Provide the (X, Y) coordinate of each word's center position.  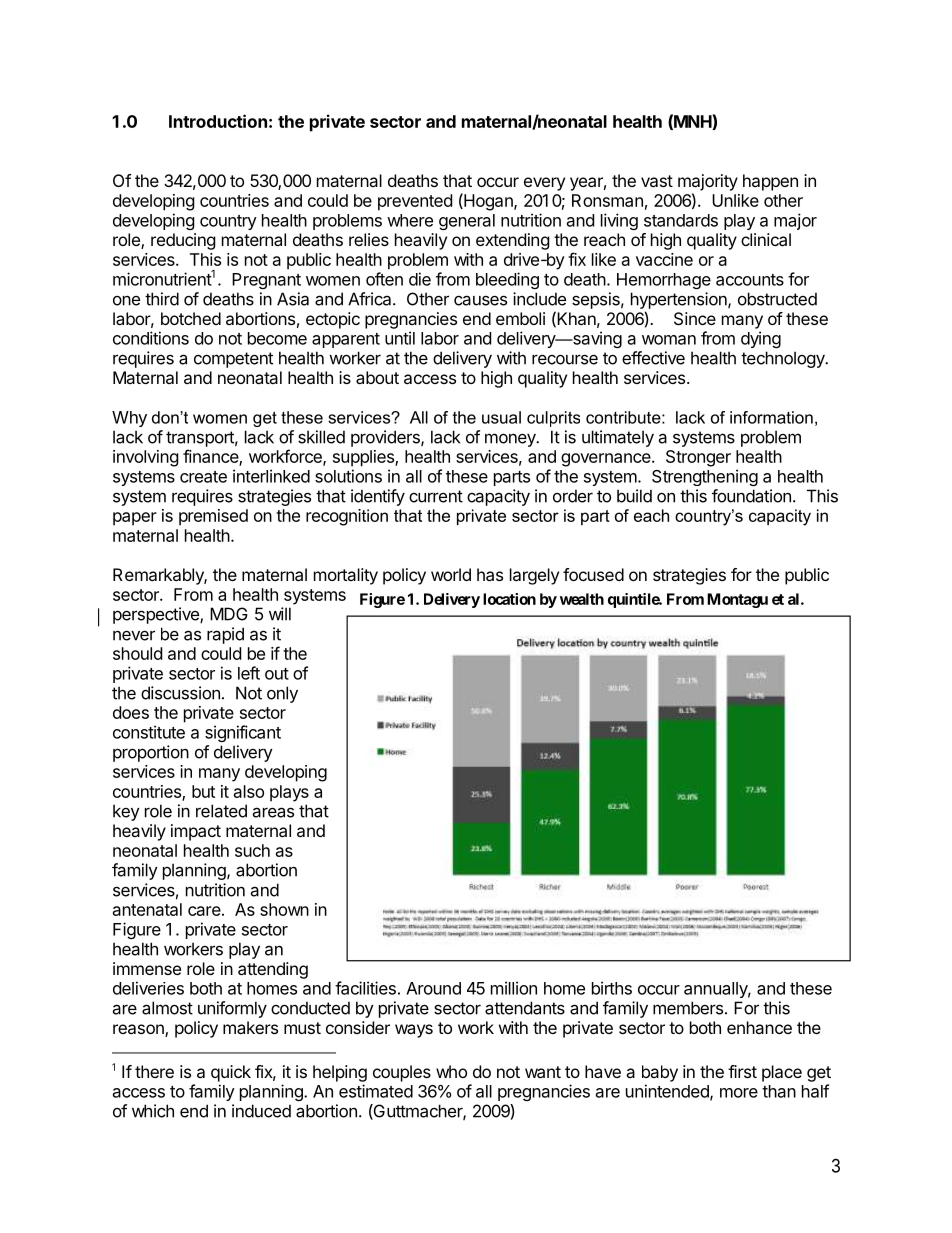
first (742, 1071)
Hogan (488, 202)
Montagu (737, 600)
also (249, 791)
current (436, 496)
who (451, 1071)
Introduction (218, 121)
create (203, 477)
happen (770, 182)
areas (273, 812)
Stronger (698, 458)
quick (231, 1073)
